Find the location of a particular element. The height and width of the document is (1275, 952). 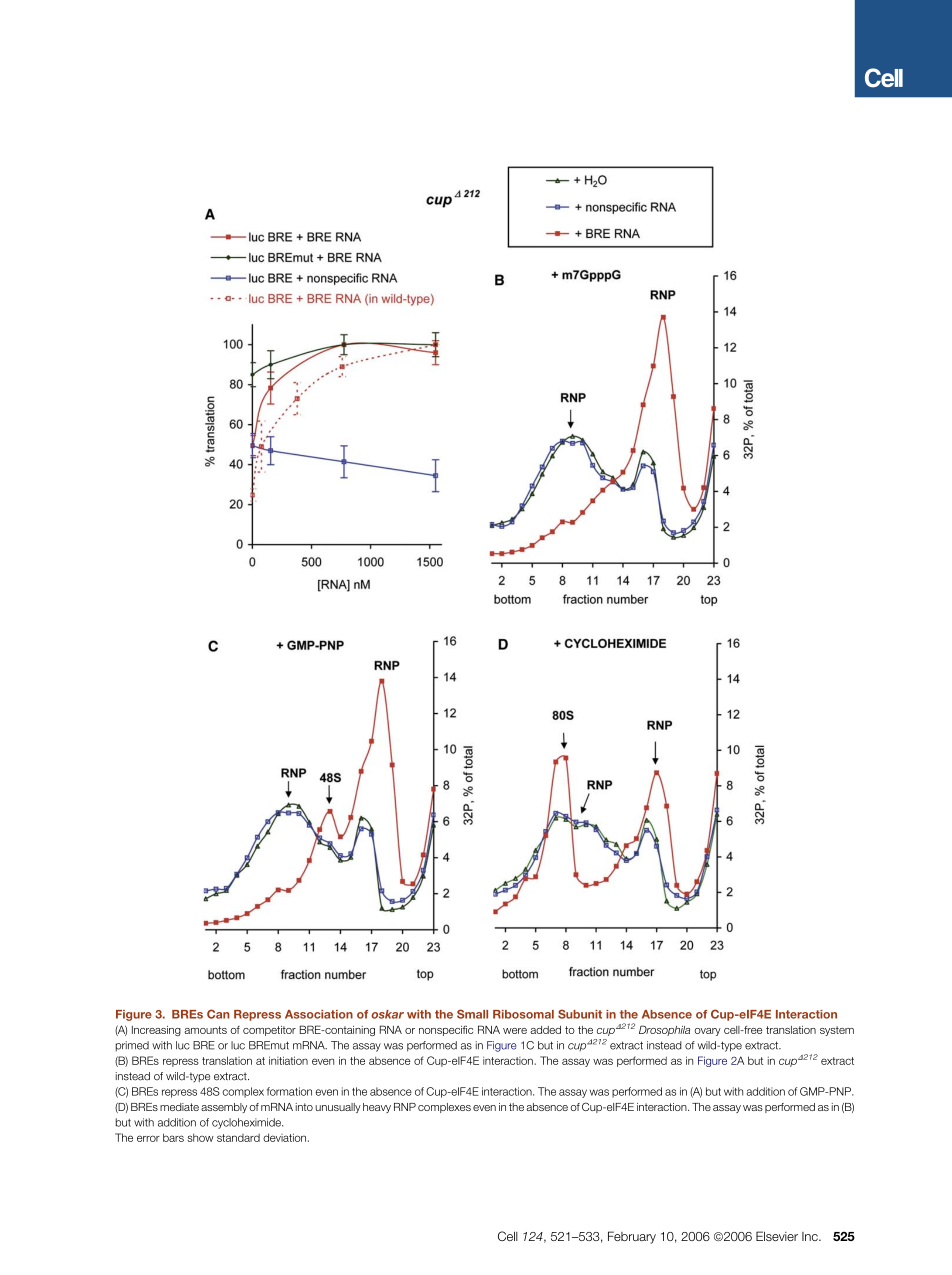

heavy is located at coordinates (377, 1108).
